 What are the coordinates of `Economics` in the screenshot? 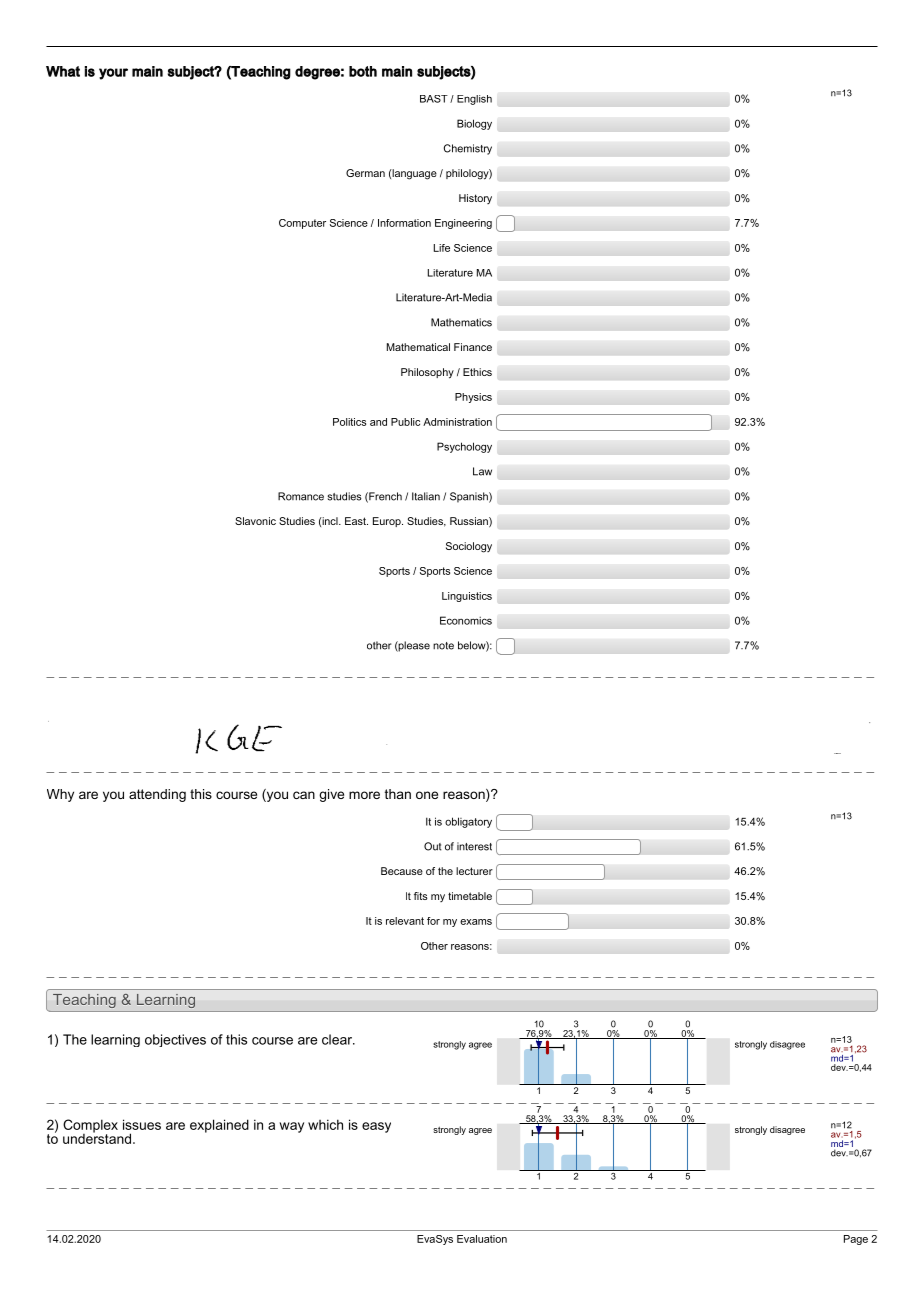 It's located at (466, 620).
